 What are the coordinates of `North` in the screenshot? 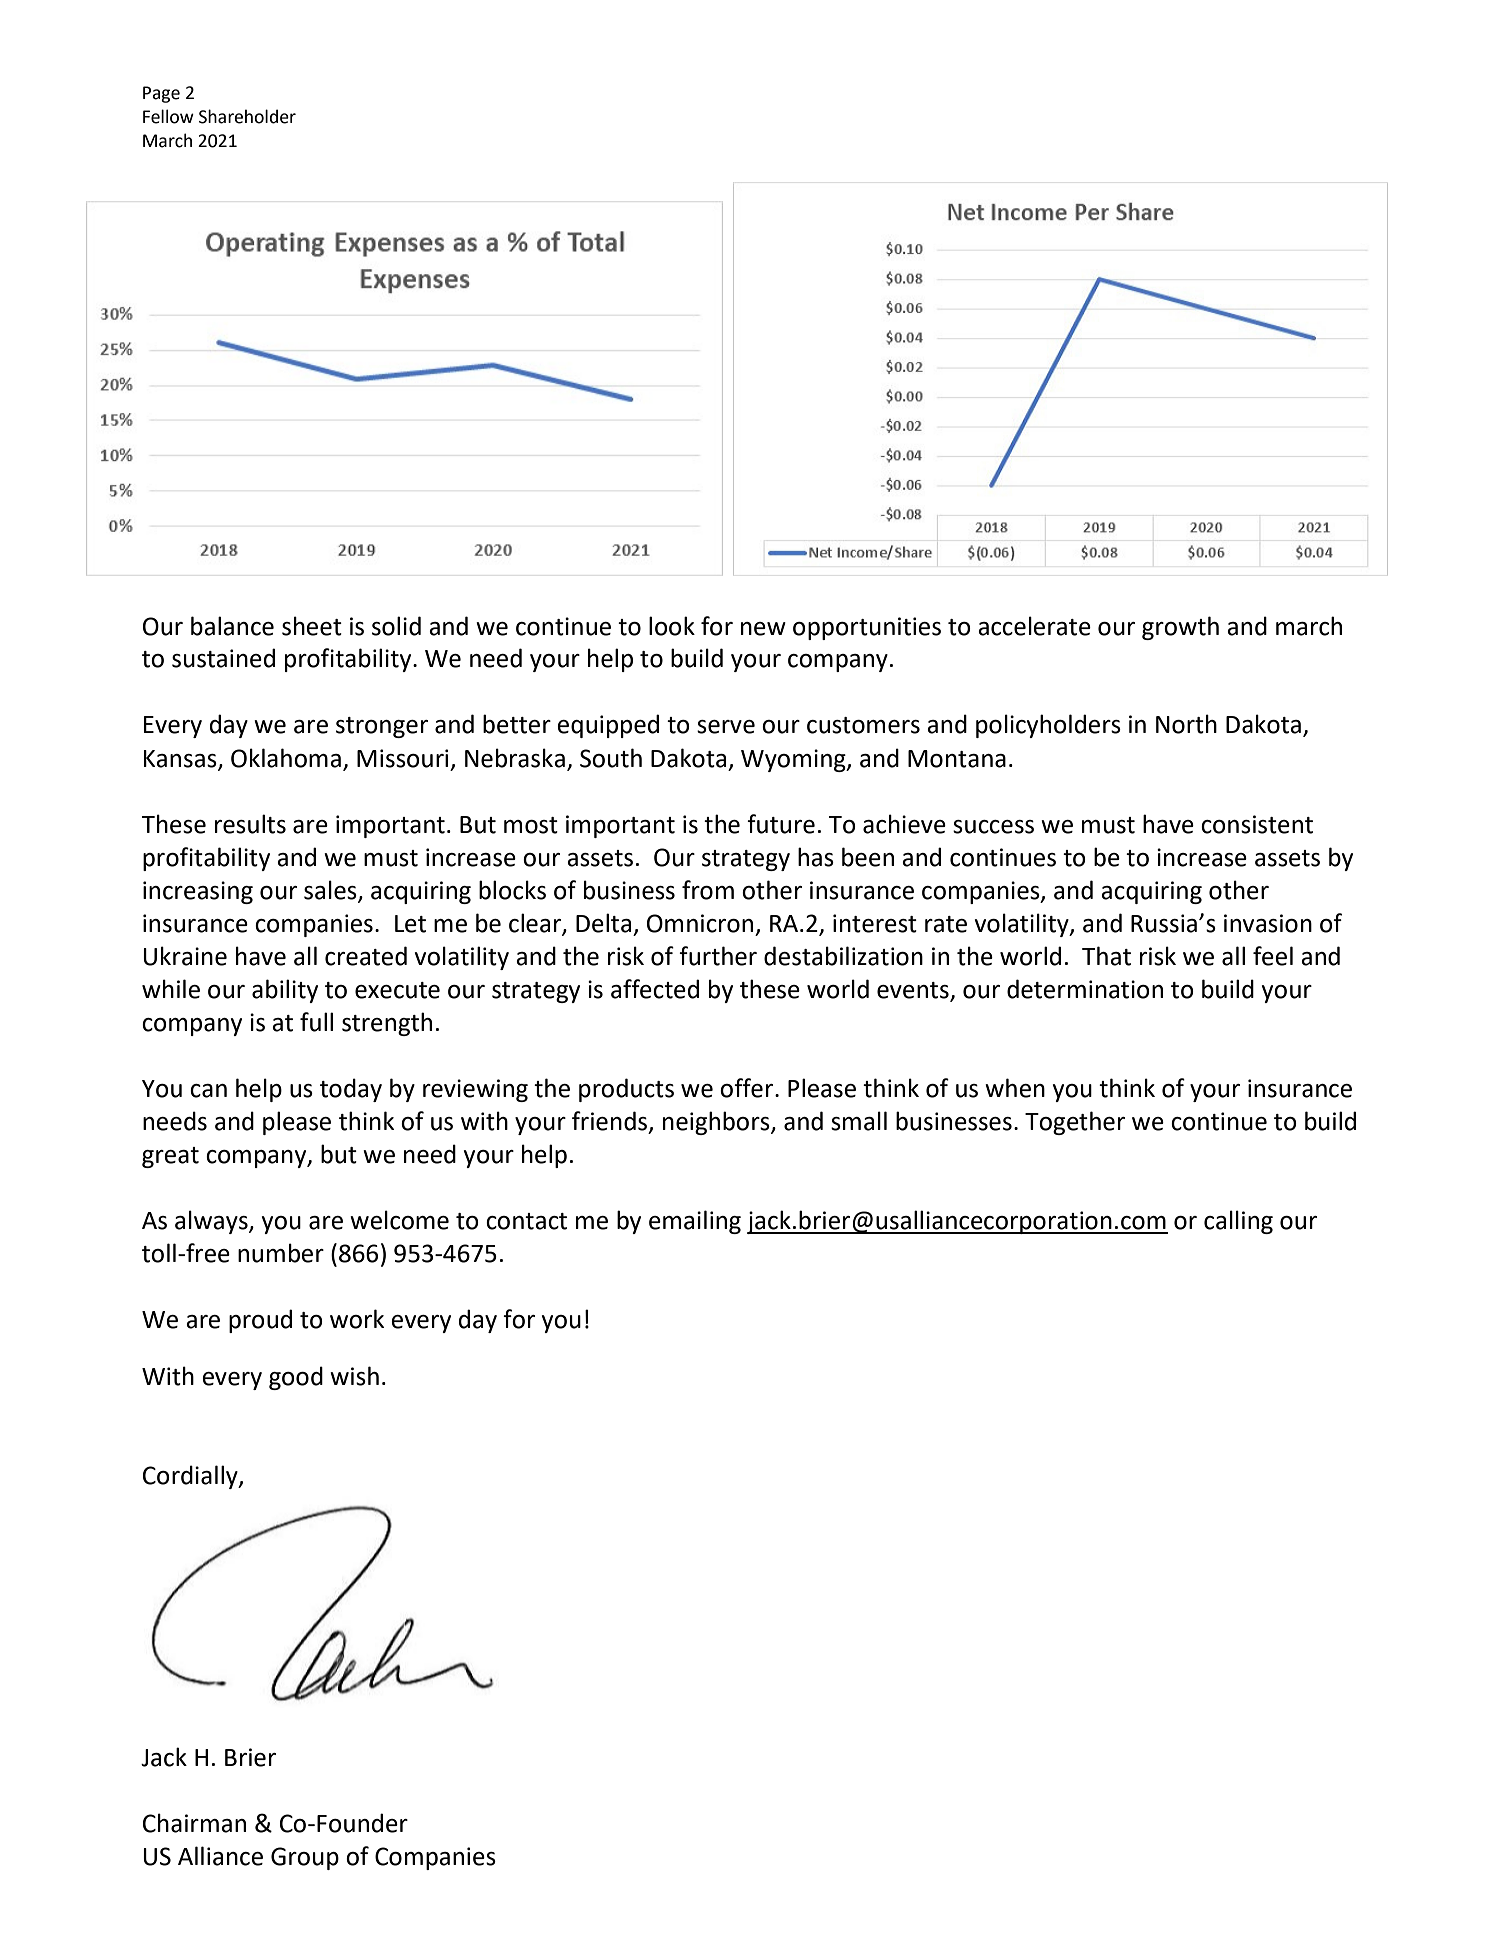 It's located at (1186, 724).
